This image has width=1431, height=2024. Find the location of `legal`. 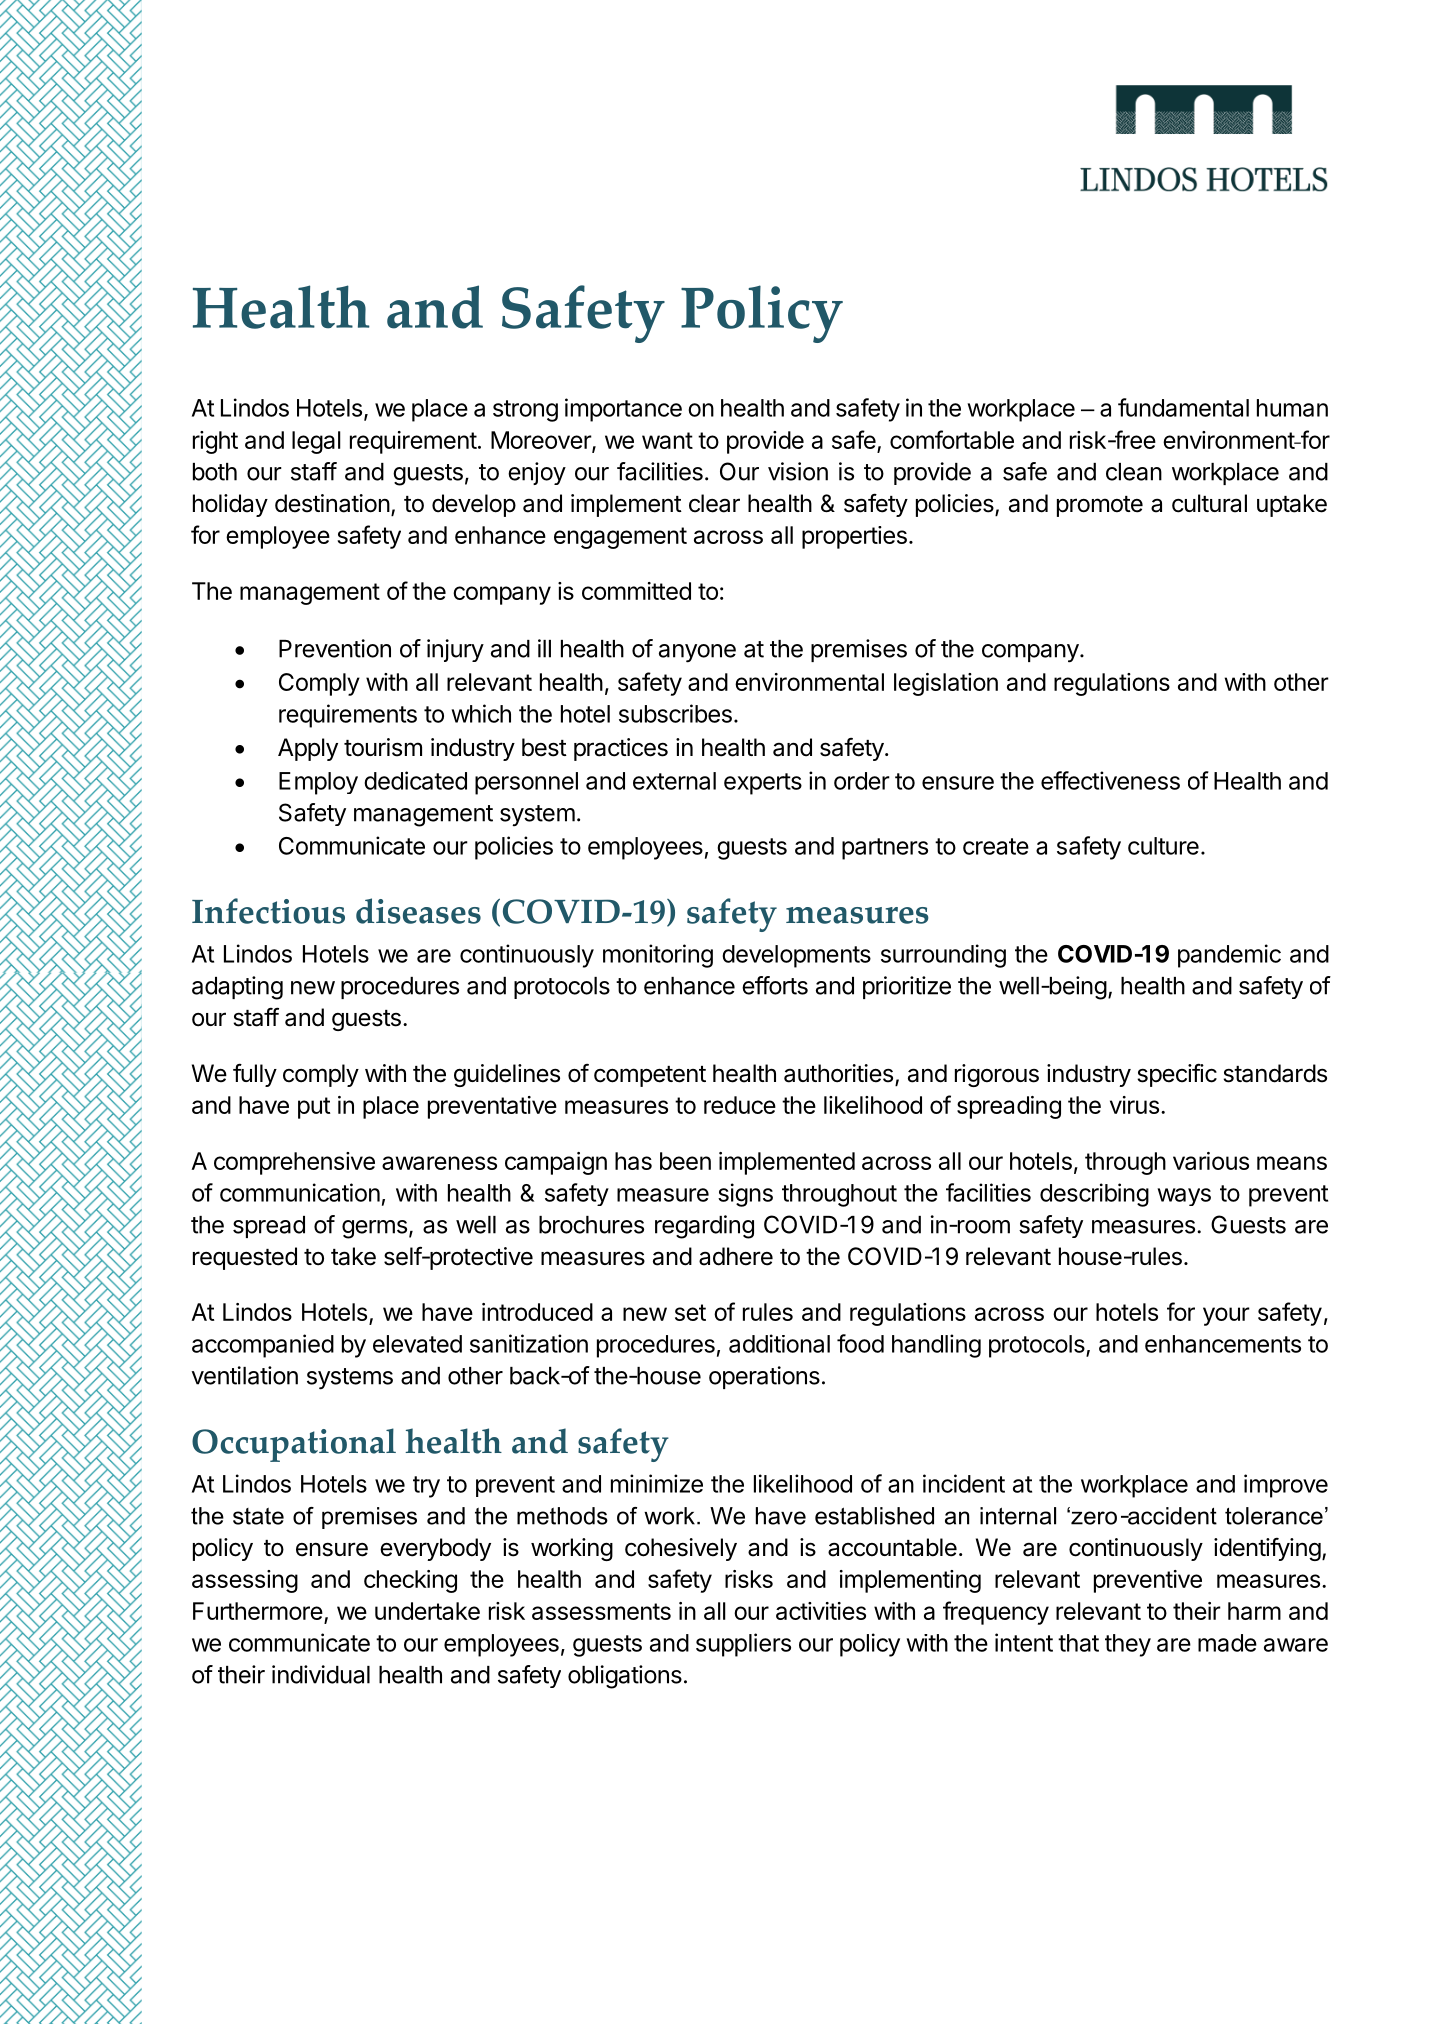

legal is located at coordinates (316, 442).
